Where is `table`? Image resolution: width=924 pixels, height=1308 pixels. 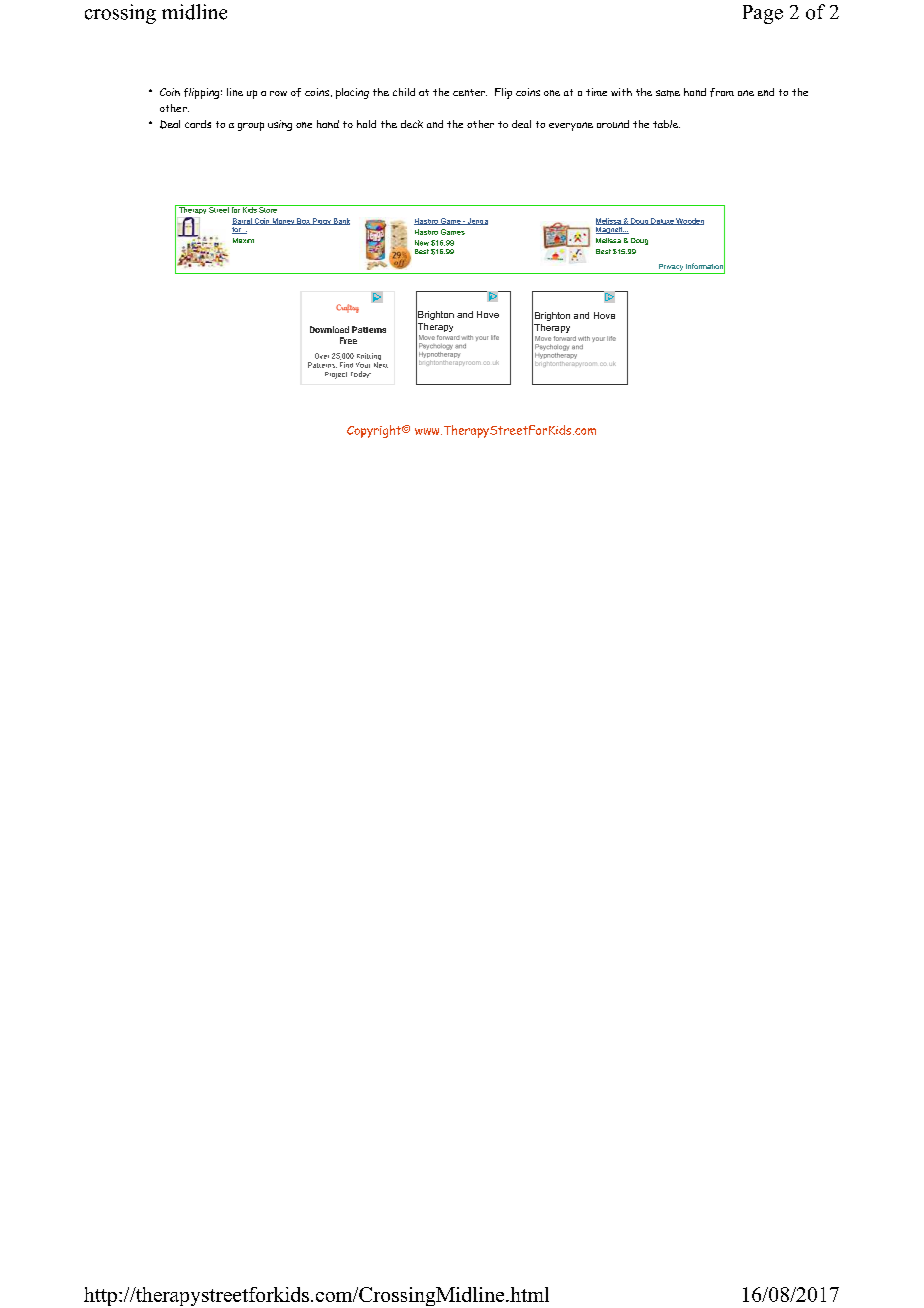 table is located at coordinates (666, 124).
